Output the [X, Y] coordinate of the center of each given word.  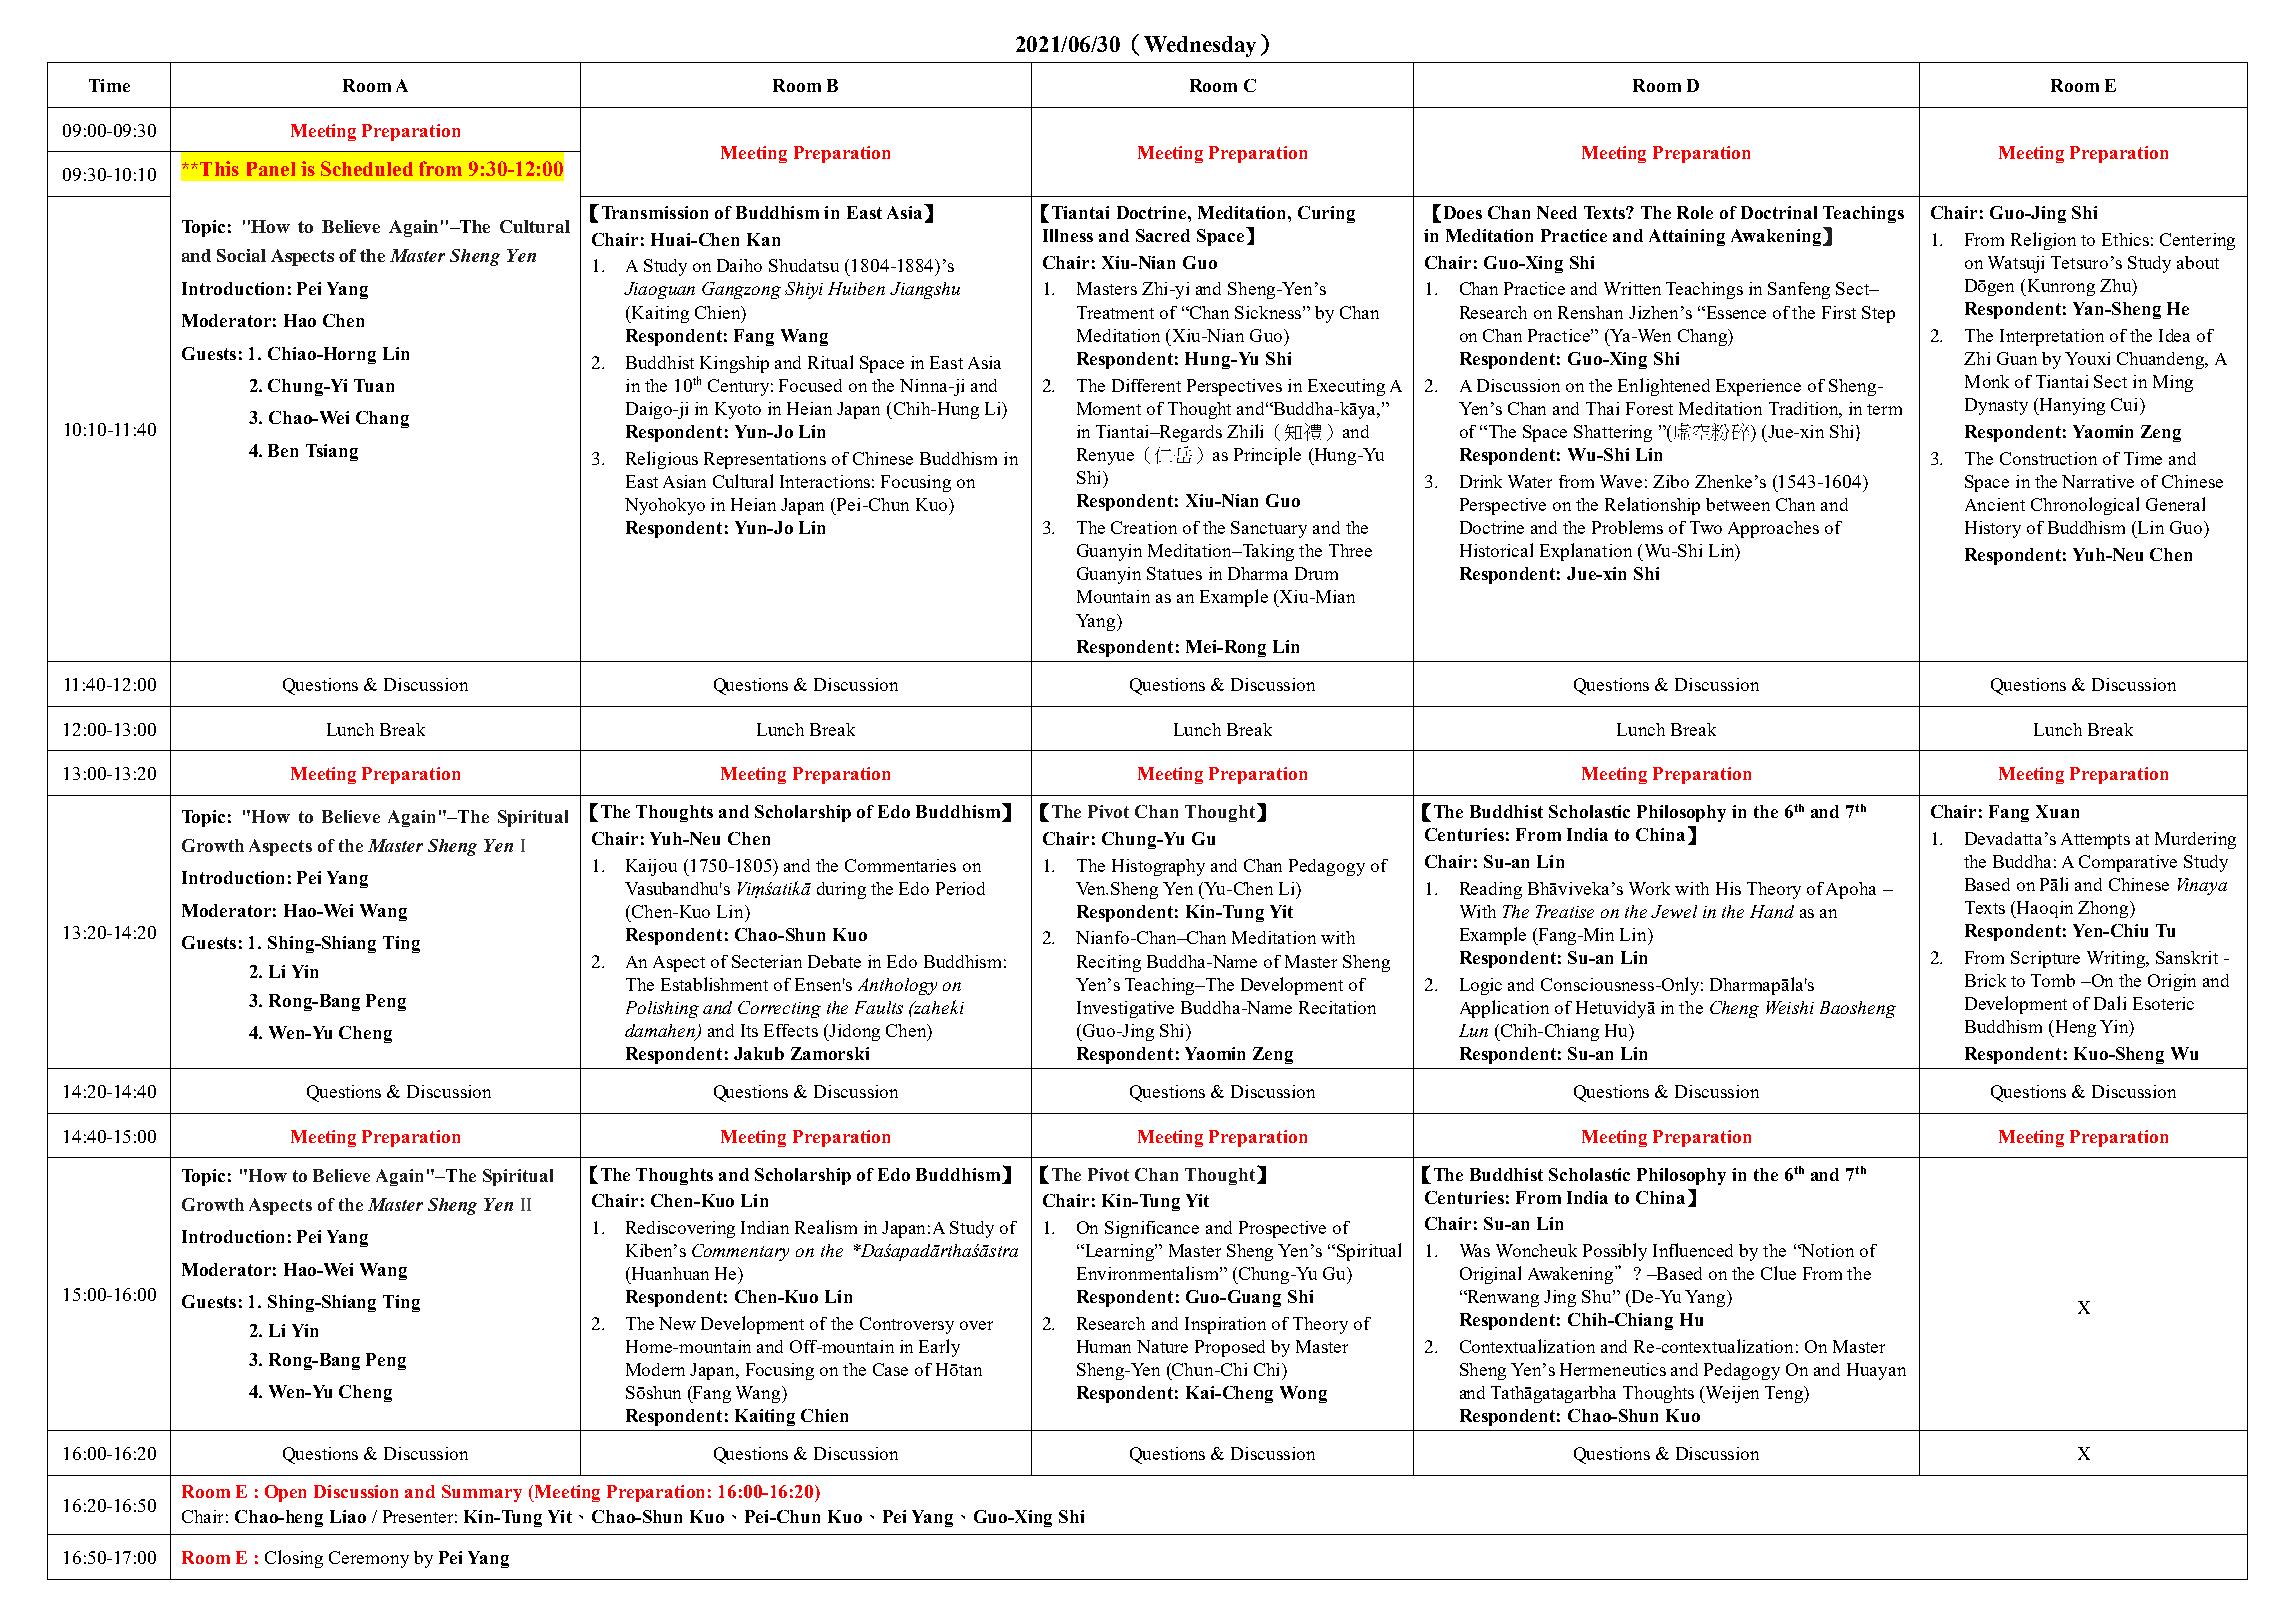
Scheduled [367, 168]
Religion [2043, 241]
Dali [2110, 1003]
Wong [1303, 1394]
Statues [1174, 573]
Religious [662, 460]
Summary [482, 1493]
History [1993, 529]
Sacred [1163, 235]
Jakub [759, 1053]
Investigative [1125, 1009]
